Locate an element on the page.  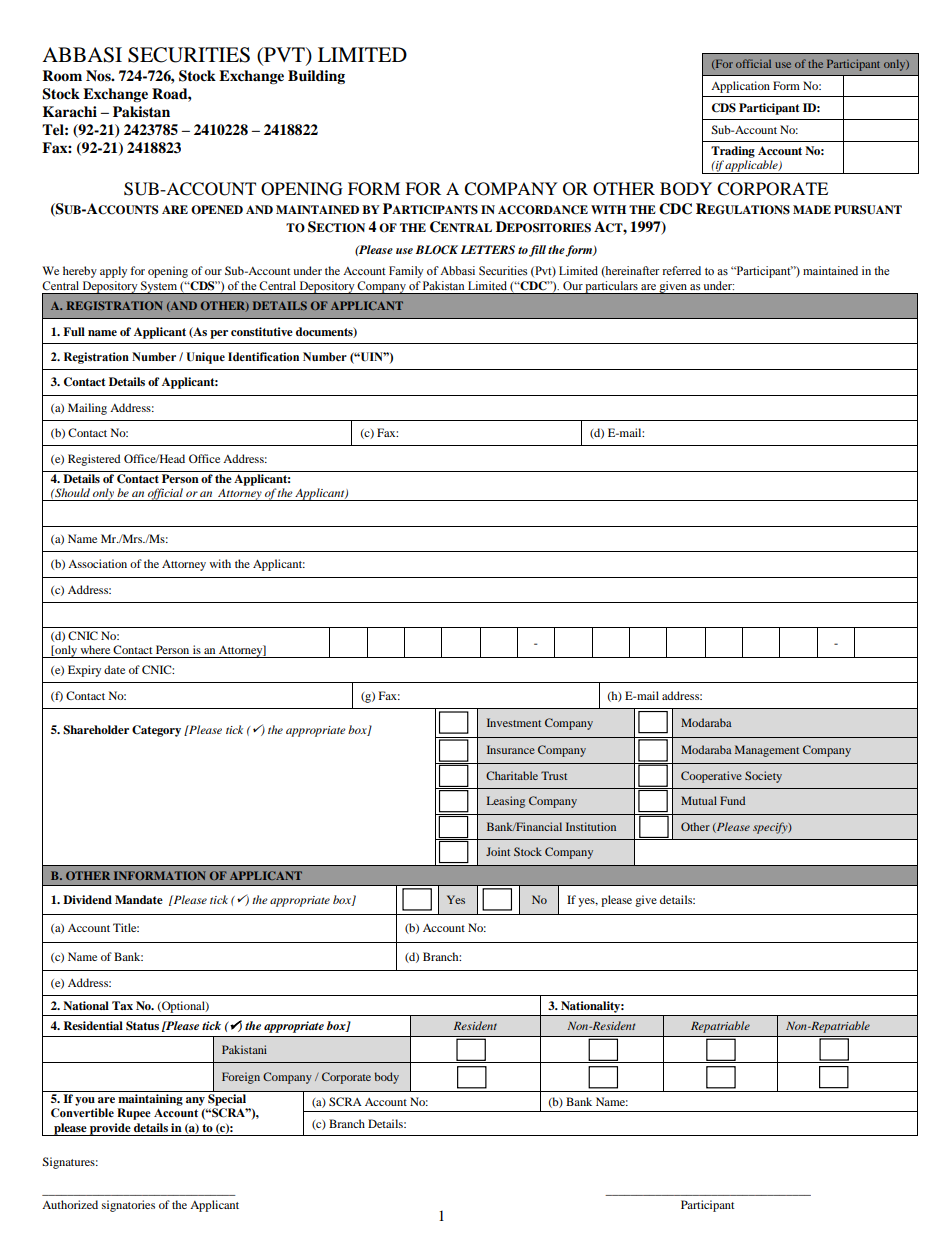
Application is located at coordinates (740, 87).
